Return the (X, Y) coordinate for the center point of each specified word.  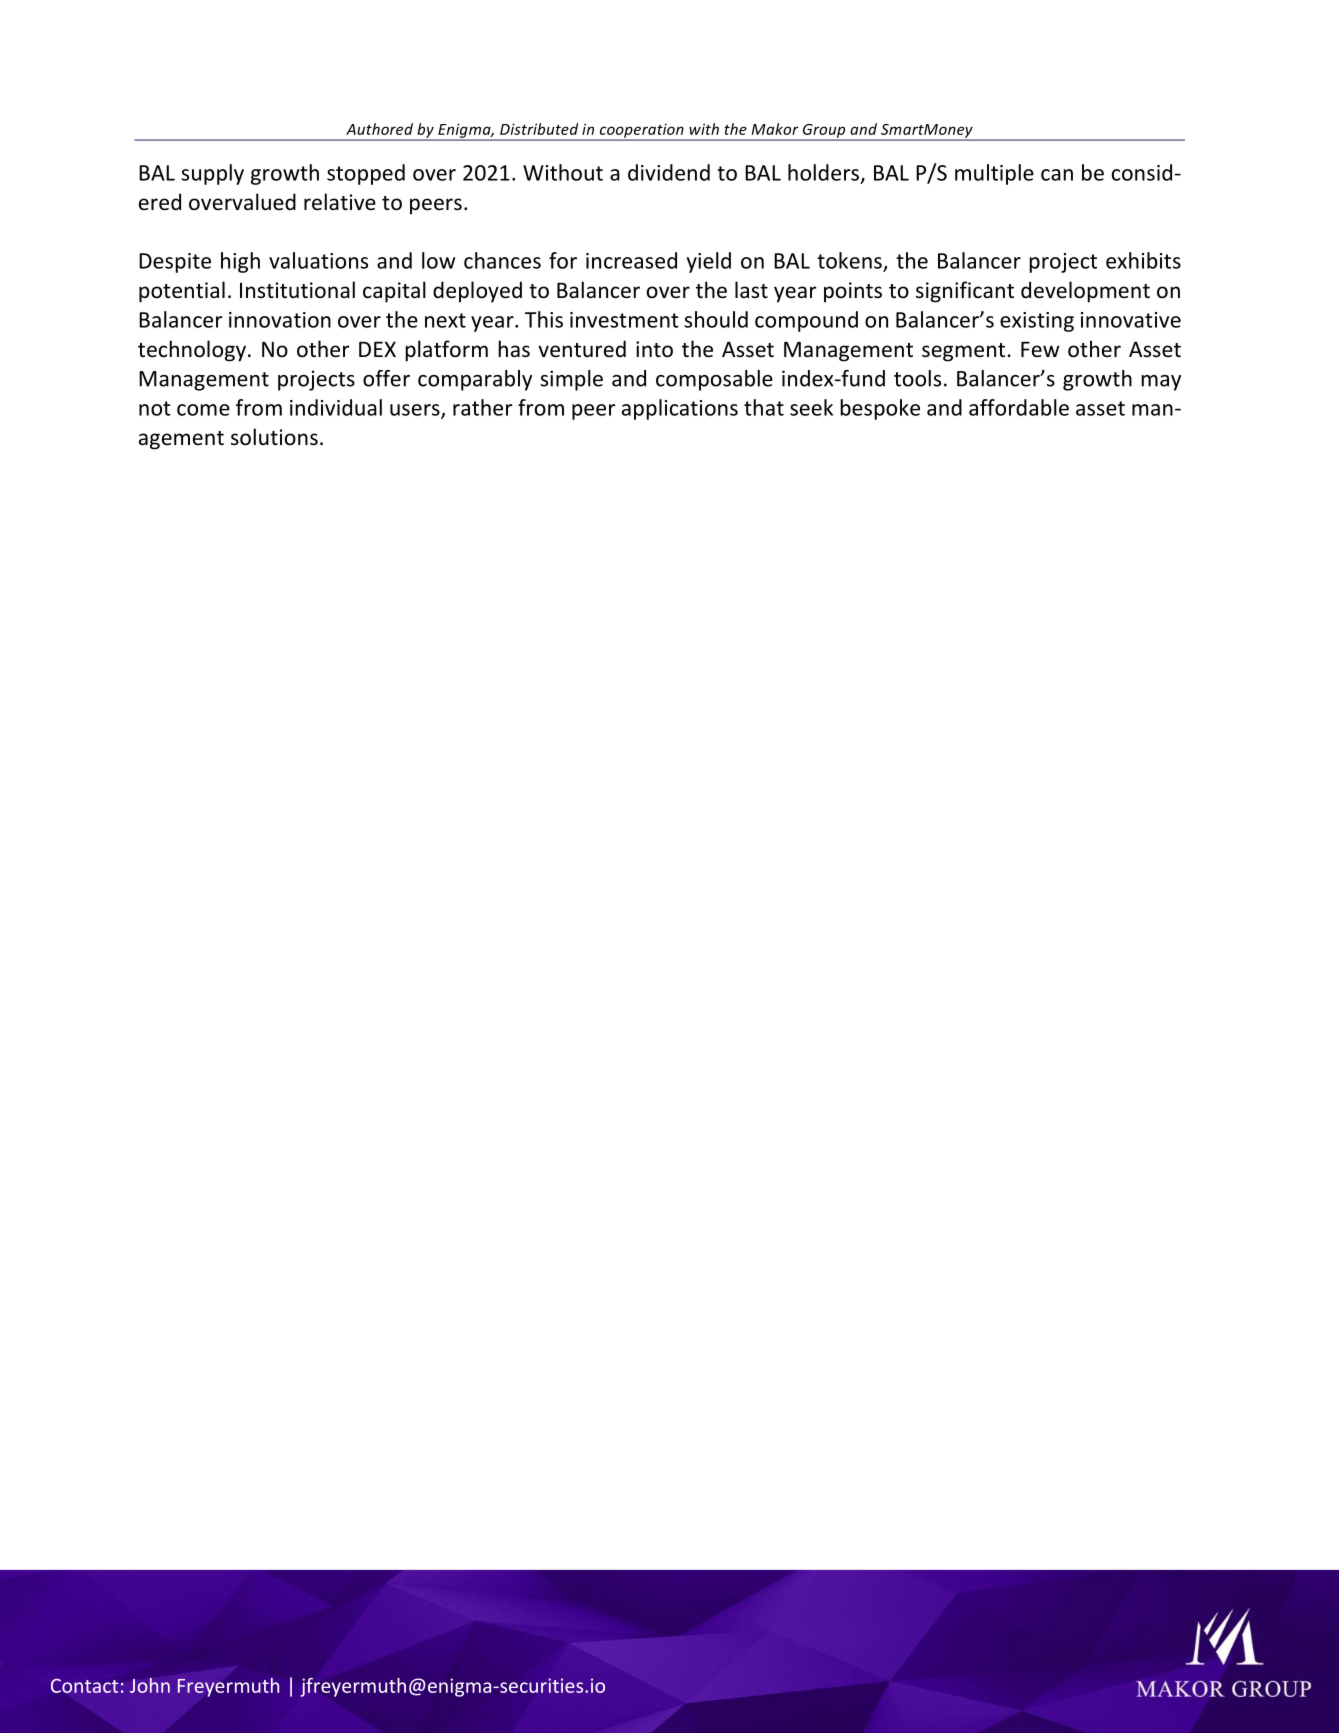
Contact (84, 1686)
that (764, 407)
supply (212, 174)
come (203, 410)
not (155, 408)
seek (811, 407)
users (416, 411)
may (1161, 383)
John (150, 1685)
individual (336, 407)
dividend (669, 172)
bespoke (880, 409)
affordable (1019, 407)
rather (483, 407)
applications (680, 409)
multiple (994, 174)
